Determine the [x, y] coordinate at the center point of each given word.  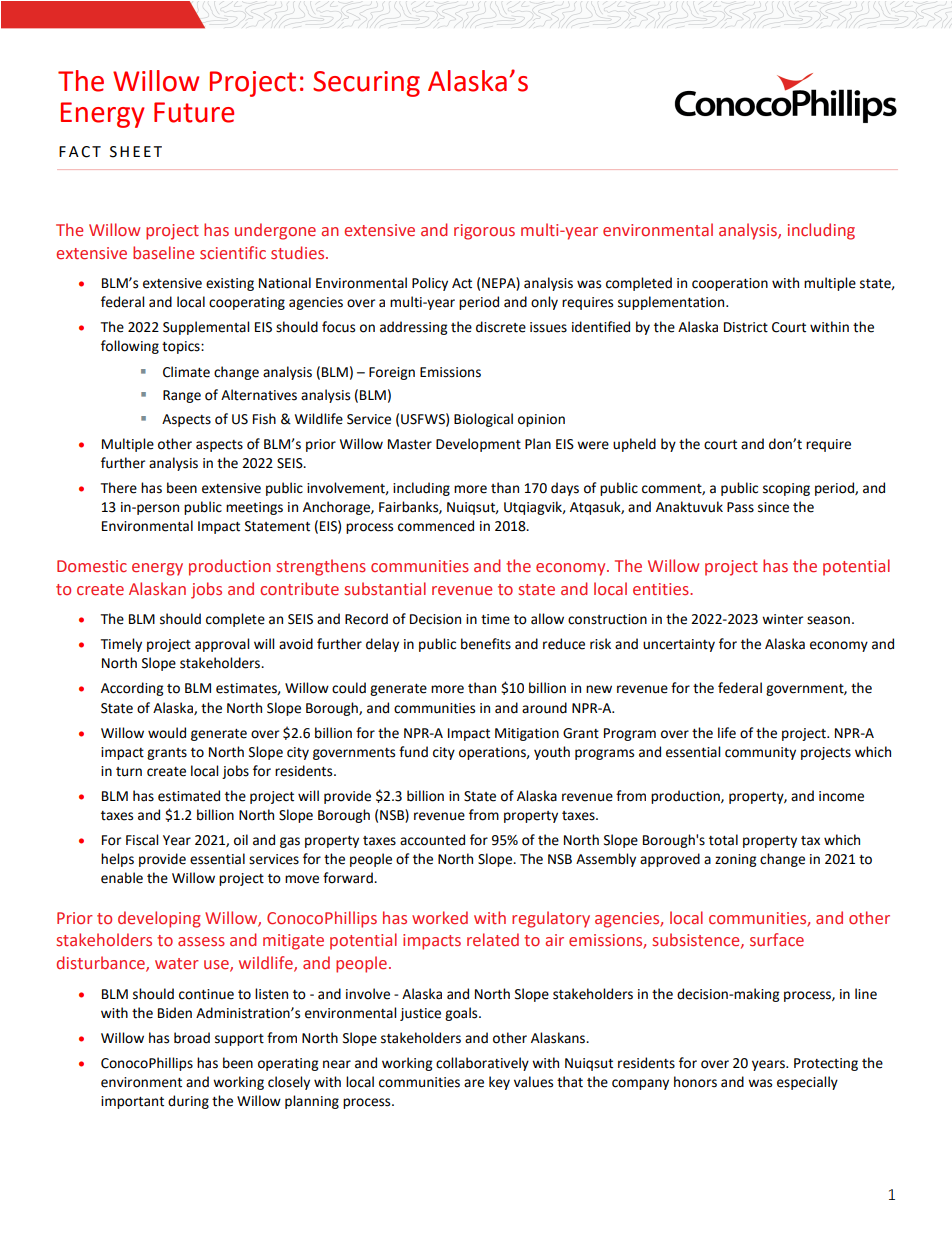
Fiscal [142, 840]
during [188, 1102]
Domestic [92, 566]
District [746, 327]
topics [182, 347]
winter [782, 619]
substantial [385, 588]
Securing [366, 84]
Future [194, 112]
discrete [501, 327]
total [723, 840]
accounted [432, 840]
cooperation [730, 284]
